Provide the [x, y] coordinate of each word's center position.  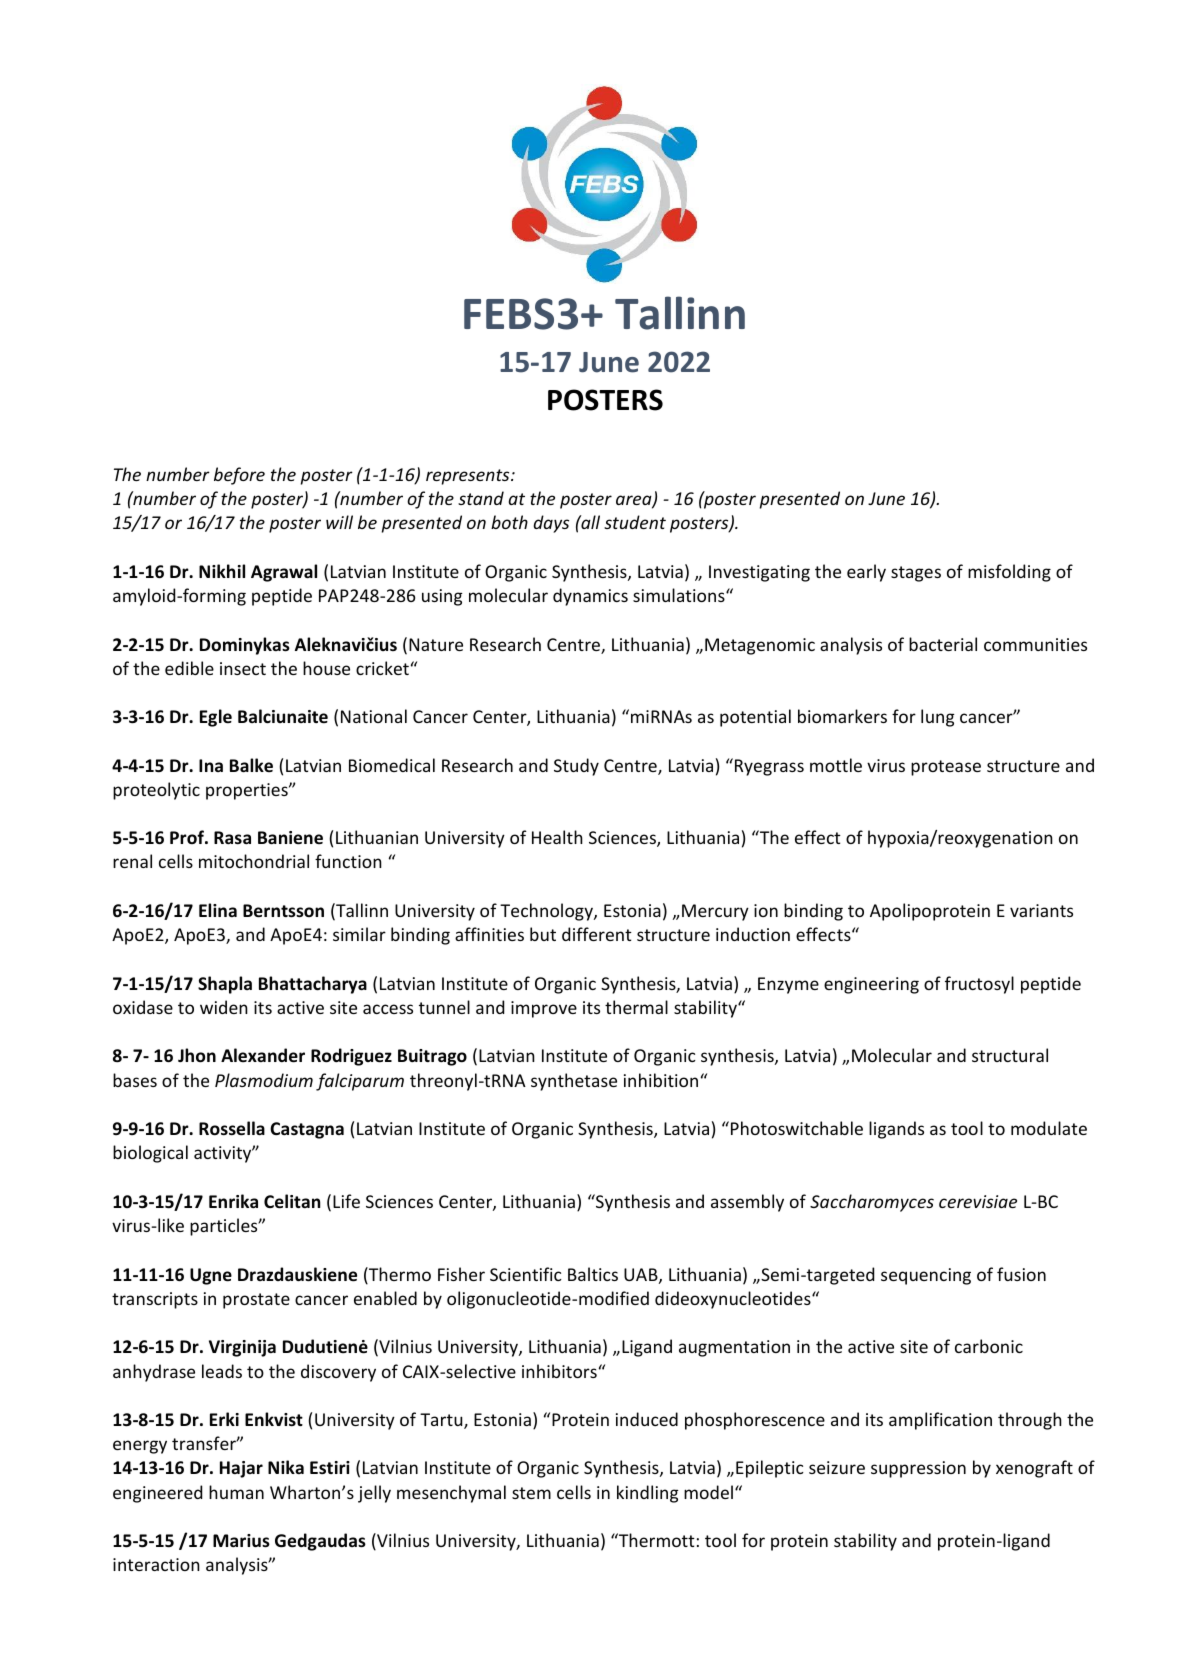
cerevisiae [978, 1201]
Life [346, 1201]
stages [916, 574]
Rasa [232, 838]
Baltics [593, 1274]
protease [946, 768]
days [551, 524]
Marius [241, 1541]
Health [557, 837]
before [239, 476]
